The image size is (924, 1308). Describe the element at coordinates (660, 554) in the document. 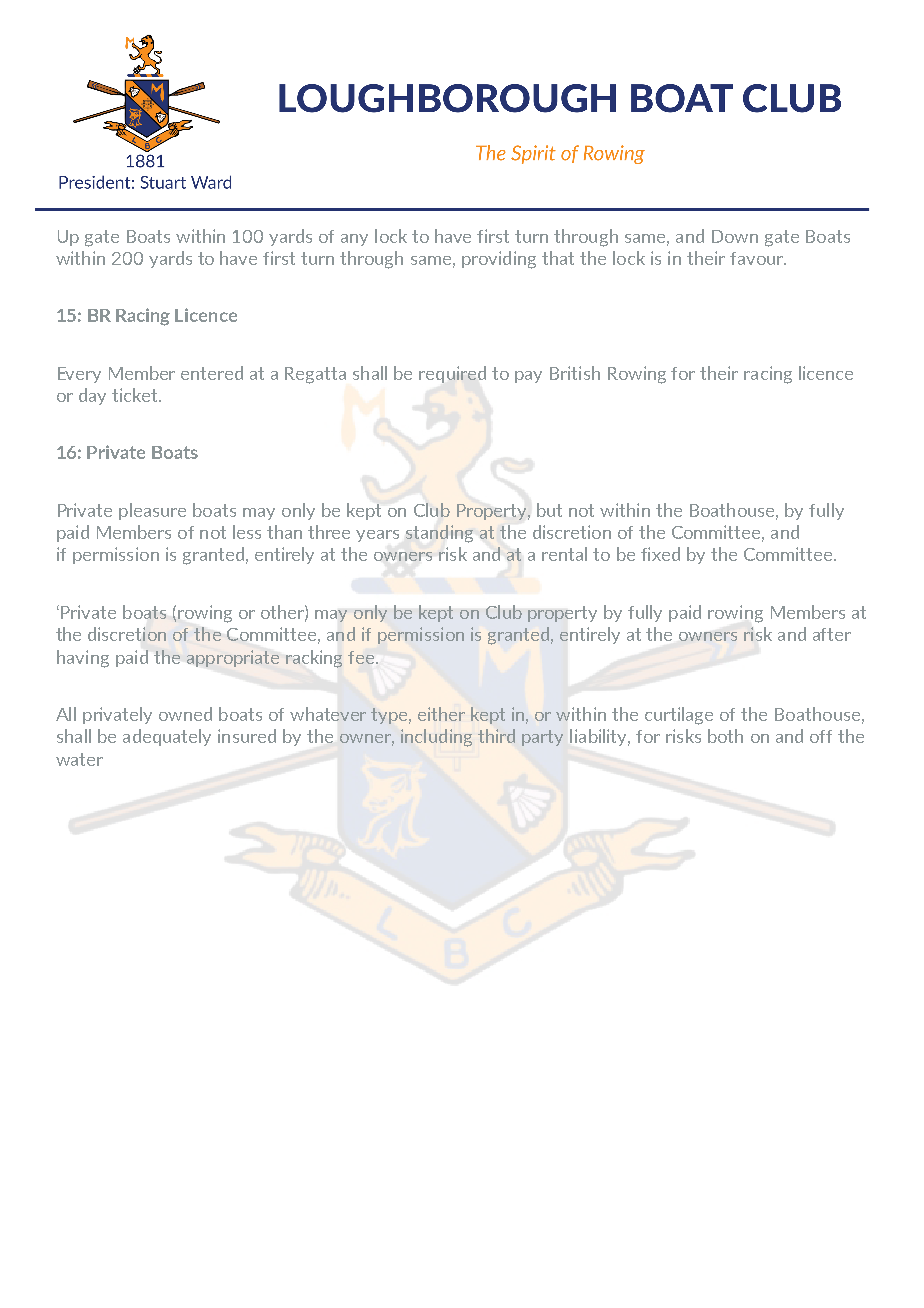

I see `fixed` at that location.
